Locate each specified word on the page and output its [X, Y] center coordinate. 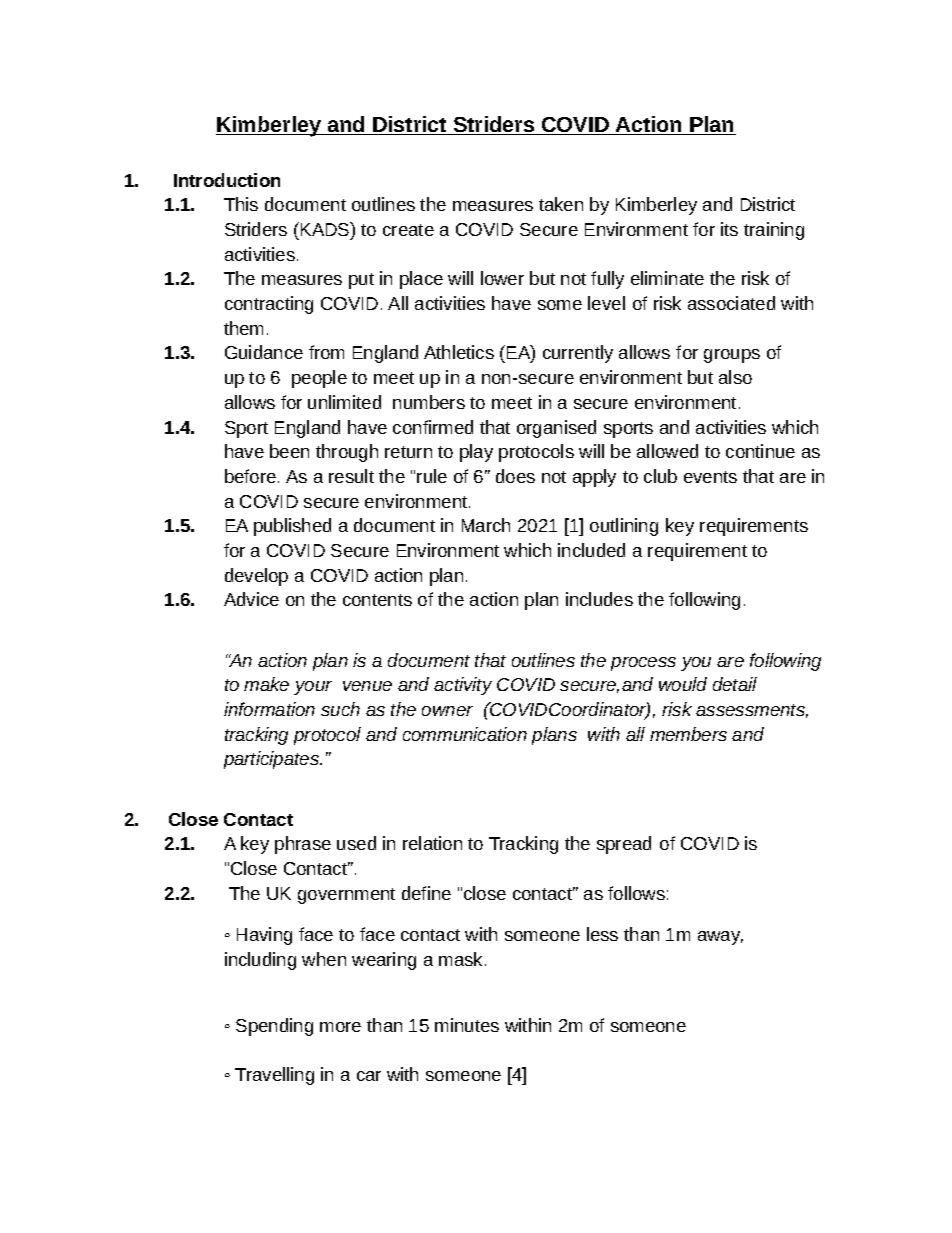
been [289, 451]
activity [463, 686]
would [683, 684]
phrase [303, 845]
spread [624, 845]
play [476, 453]
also [735, 377]
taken [561, 204]
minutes [467, 1025]
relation [432, 843]
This [241, 204]
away [720, 938]
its [729, 229]
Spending [274, 1027]
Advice [251, 599]
